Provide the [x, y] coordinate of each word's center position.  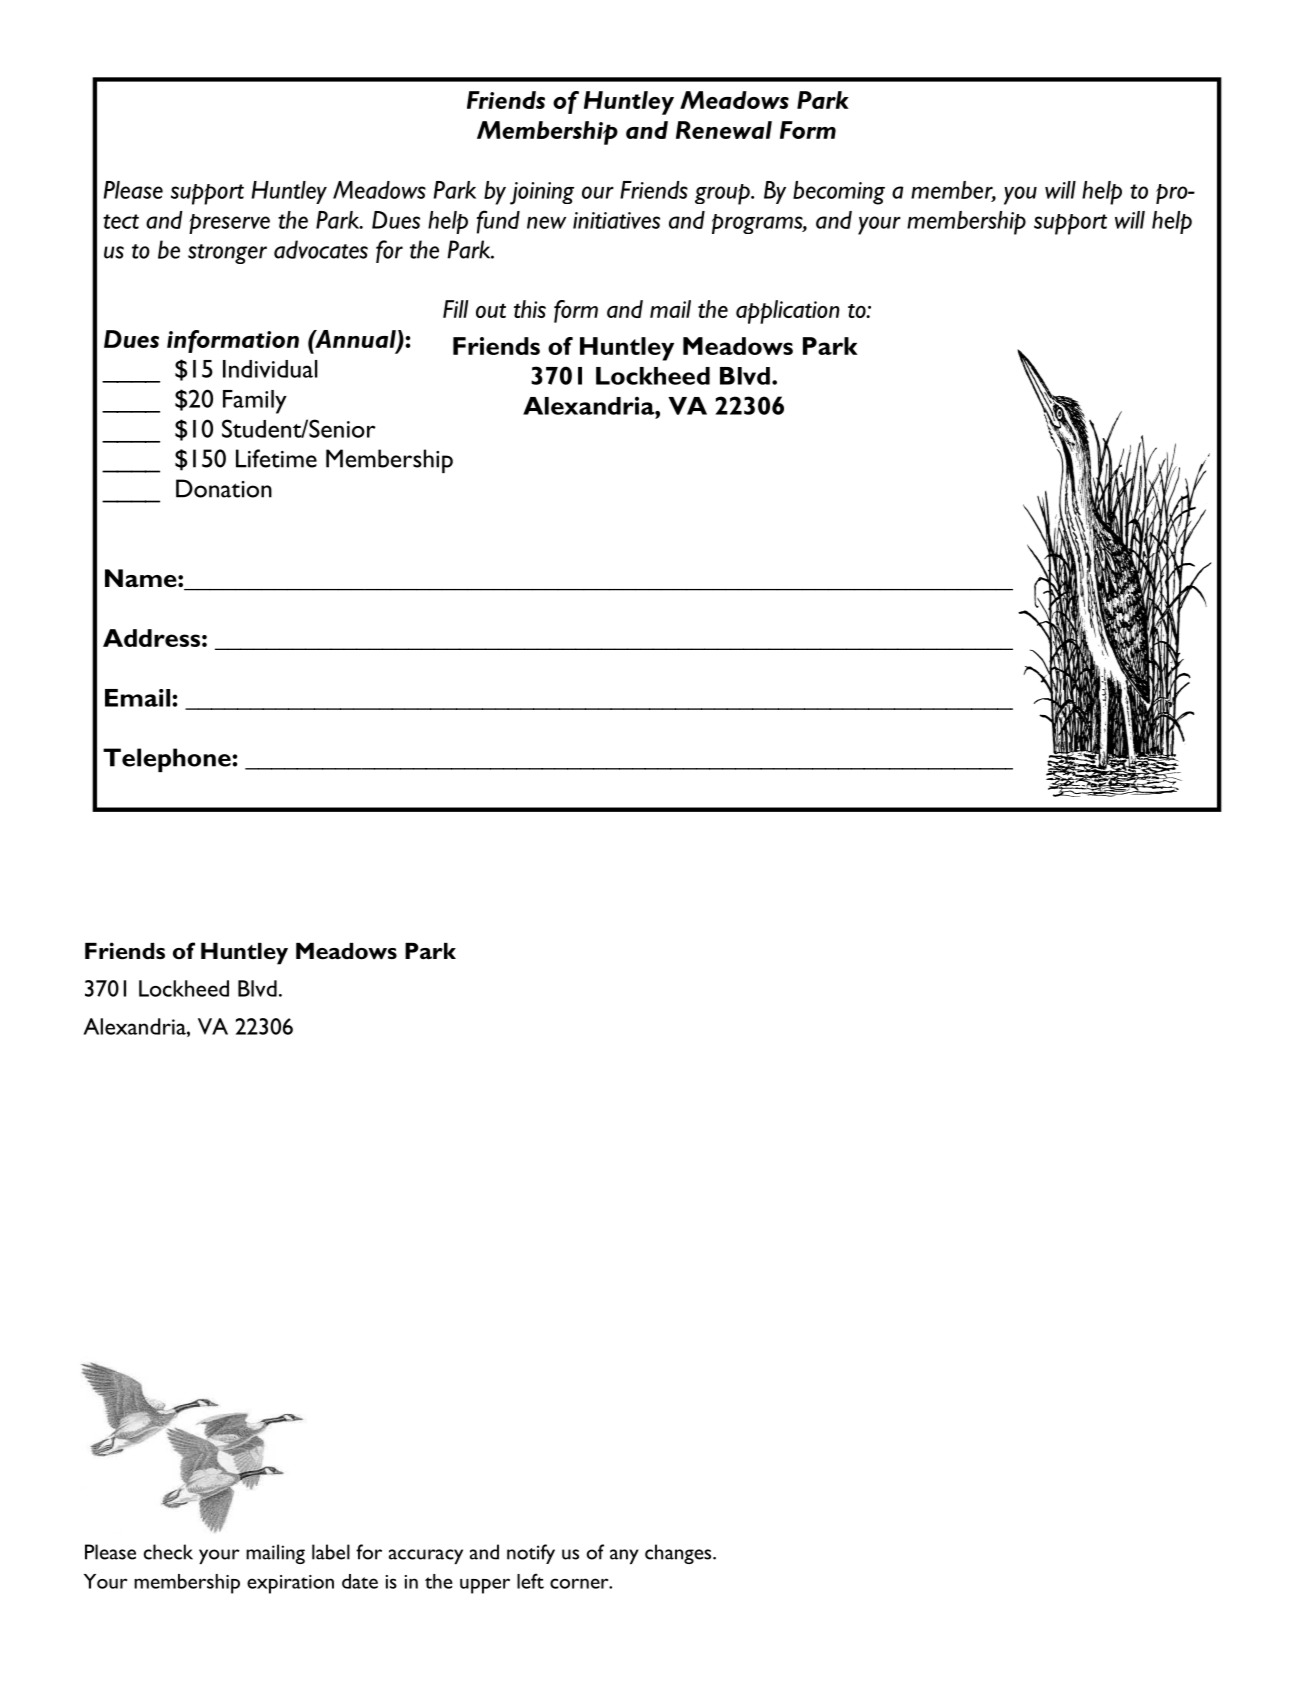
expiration [290, 1584]
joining [542, 193]
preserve [229, 224]
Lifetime [276, 458]
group [723, 194]
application [788, 312]
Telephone [168, 760]
